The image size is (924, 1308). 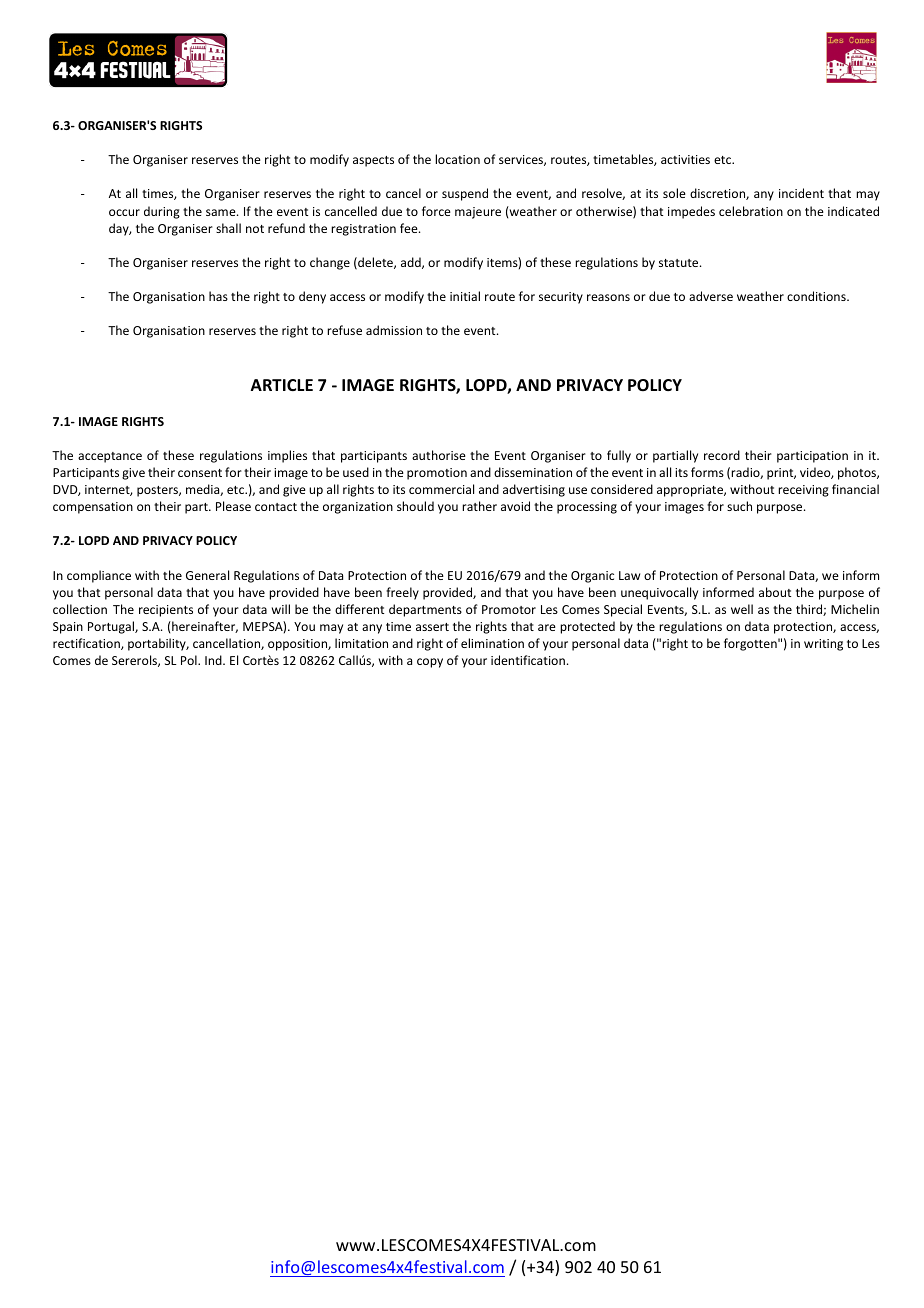 What do you see at coordinates (162, 212) in the page?
I see `during` at bounding box center [162, 212].
